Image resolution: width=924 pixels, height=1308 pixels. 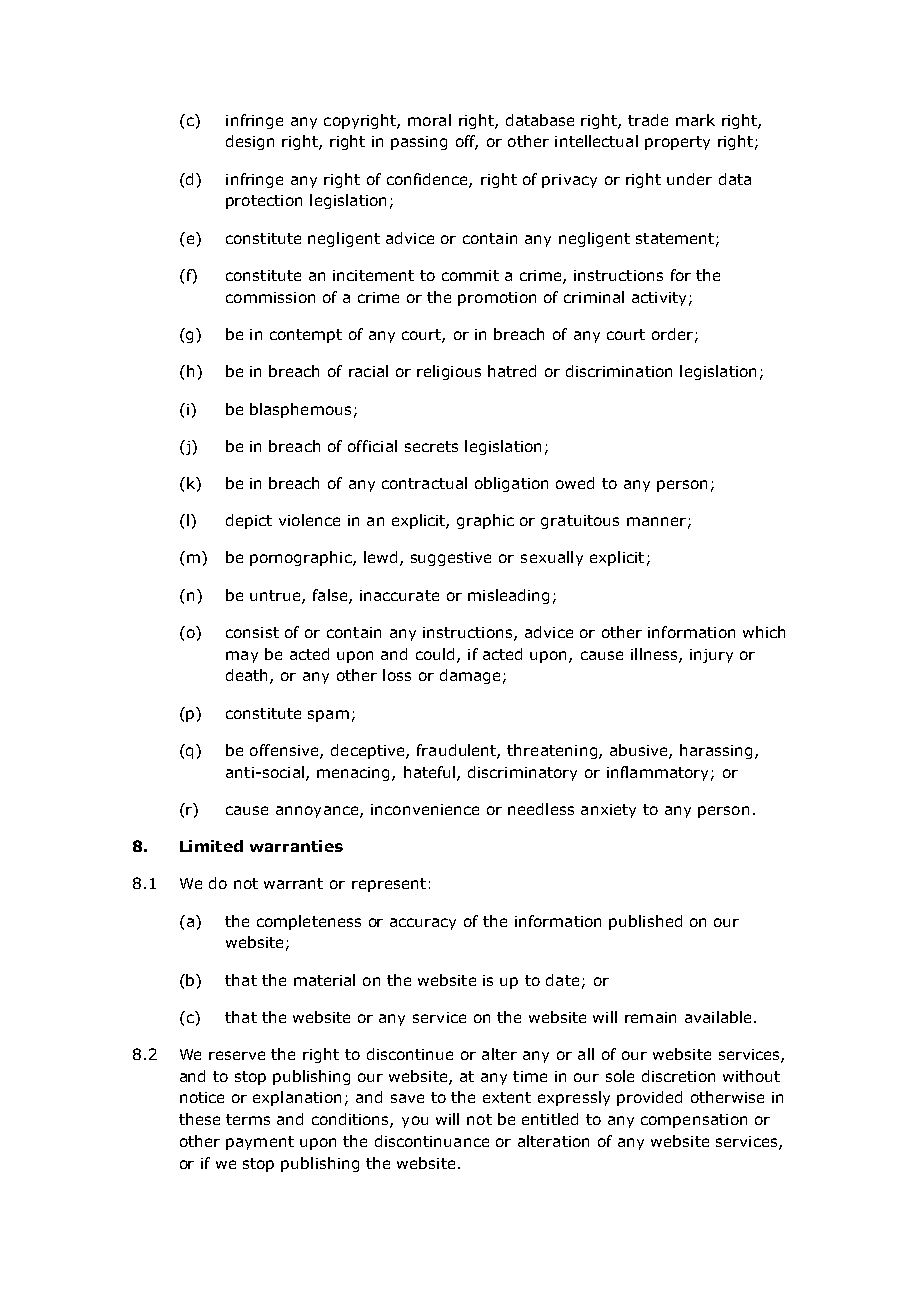 What do you see at coordinates (645, 922) in the screenshot?
I see `published` at bounding box center [645, 922].
